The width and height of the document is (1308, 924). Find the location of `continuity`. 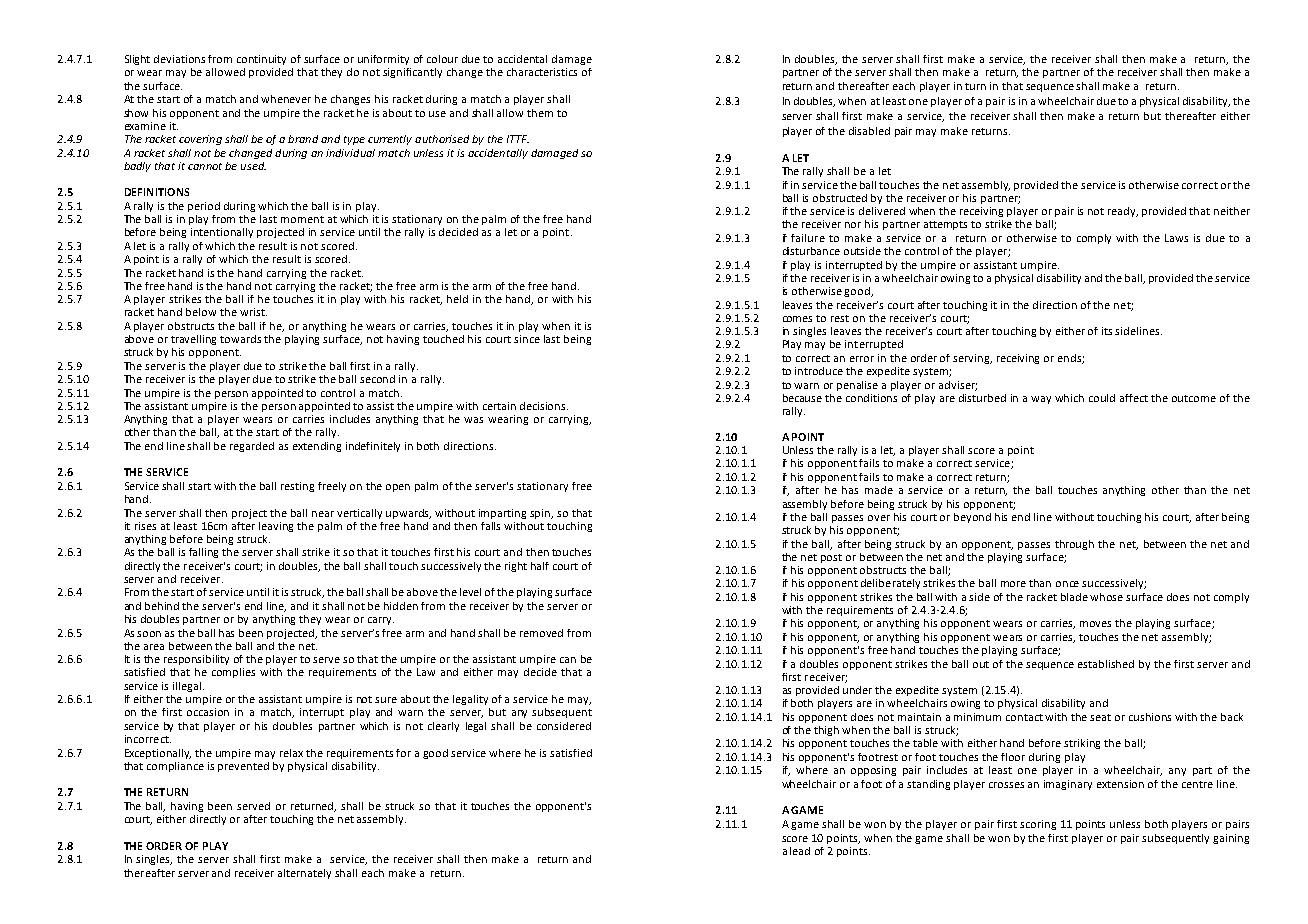

continuity is located at coordinates (261, 60).
